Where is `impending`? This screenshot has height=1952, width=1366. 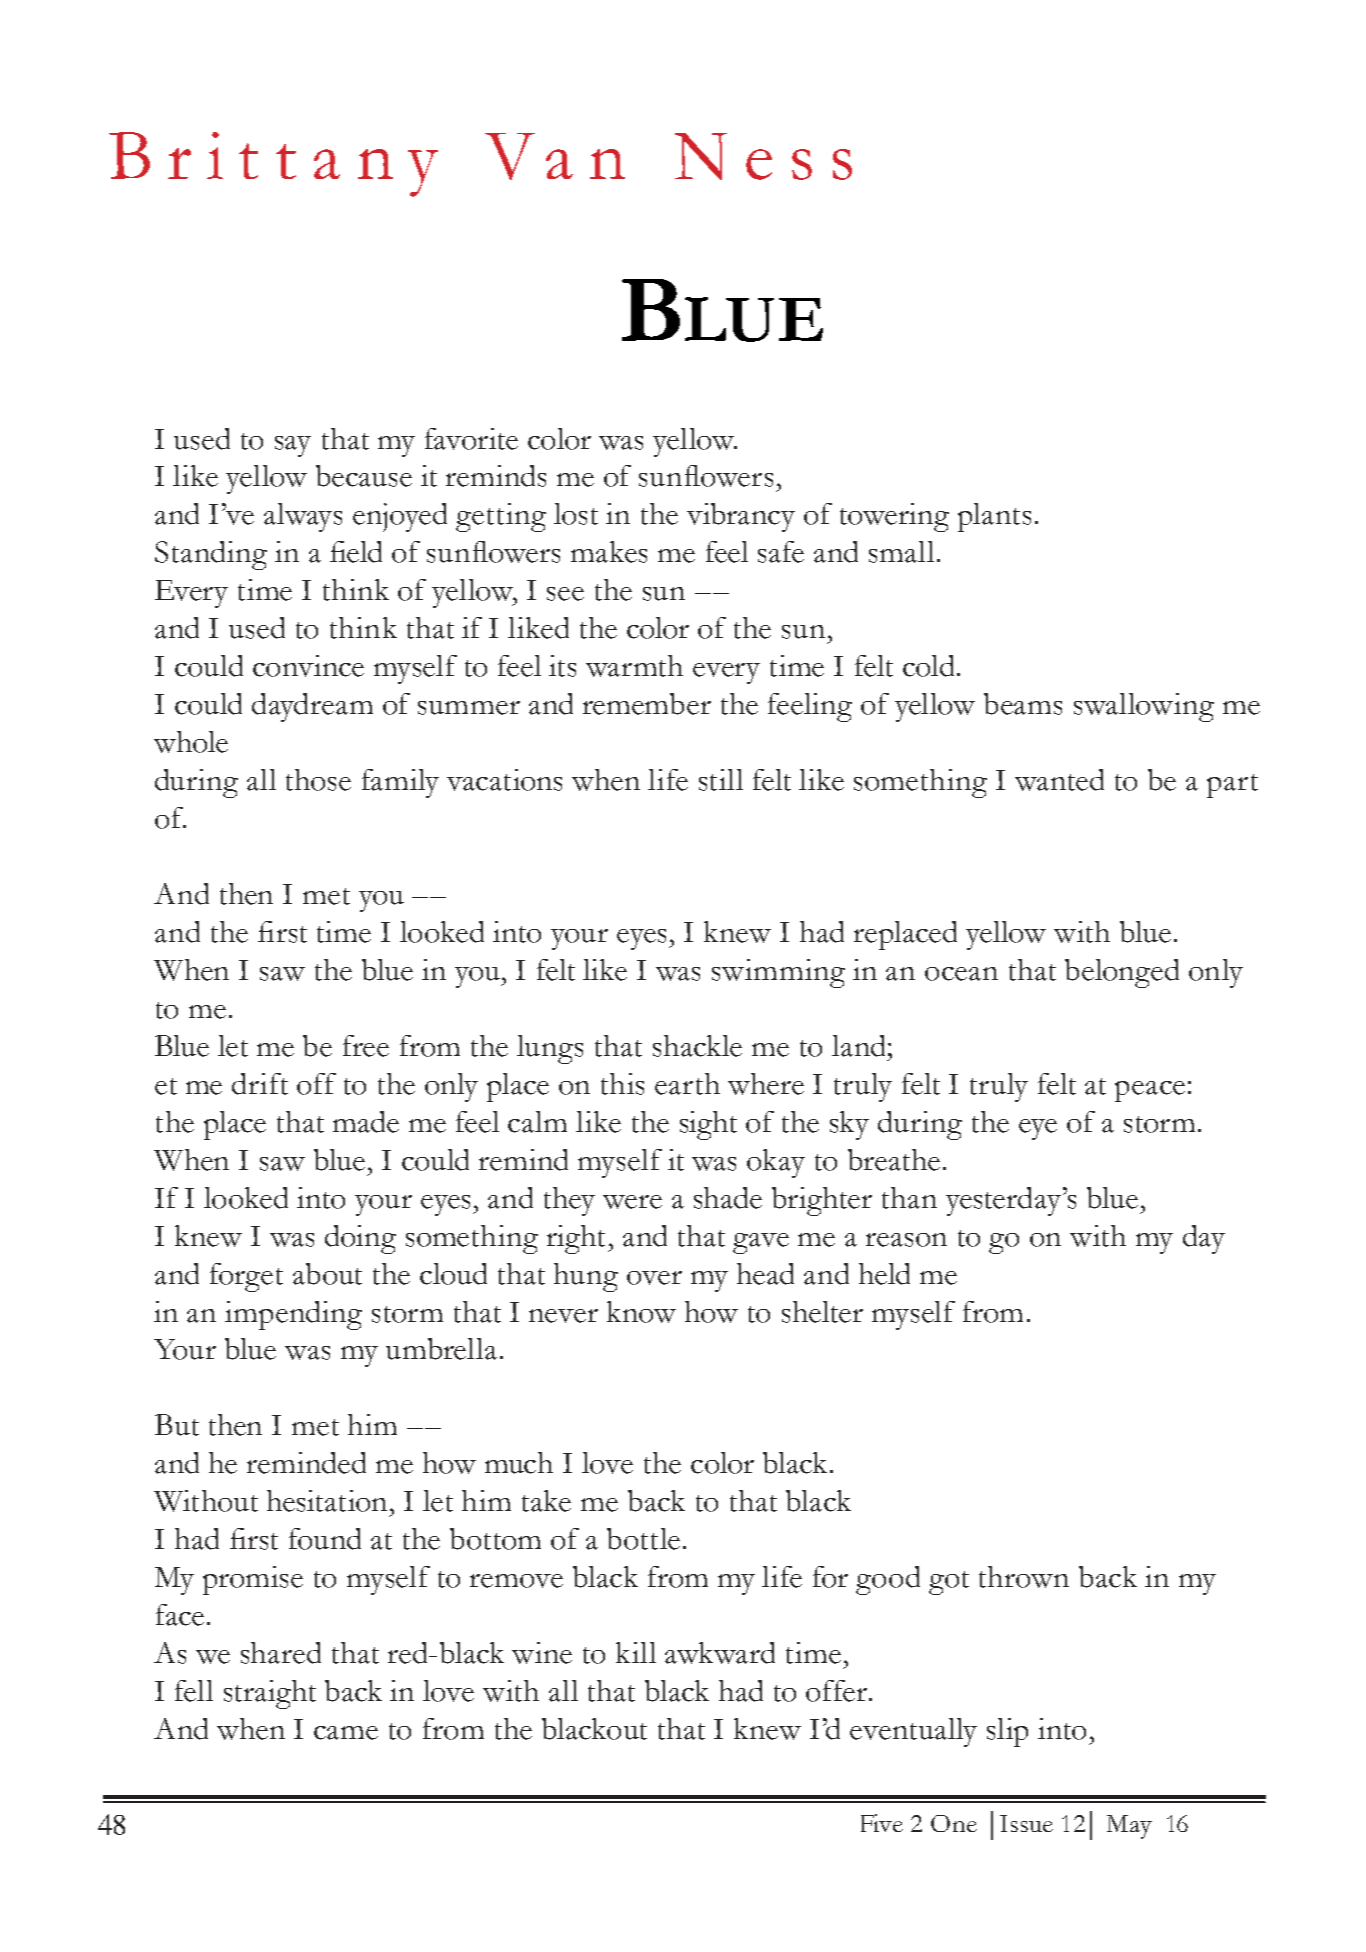
impending is located at coordinates (293, 1315).
